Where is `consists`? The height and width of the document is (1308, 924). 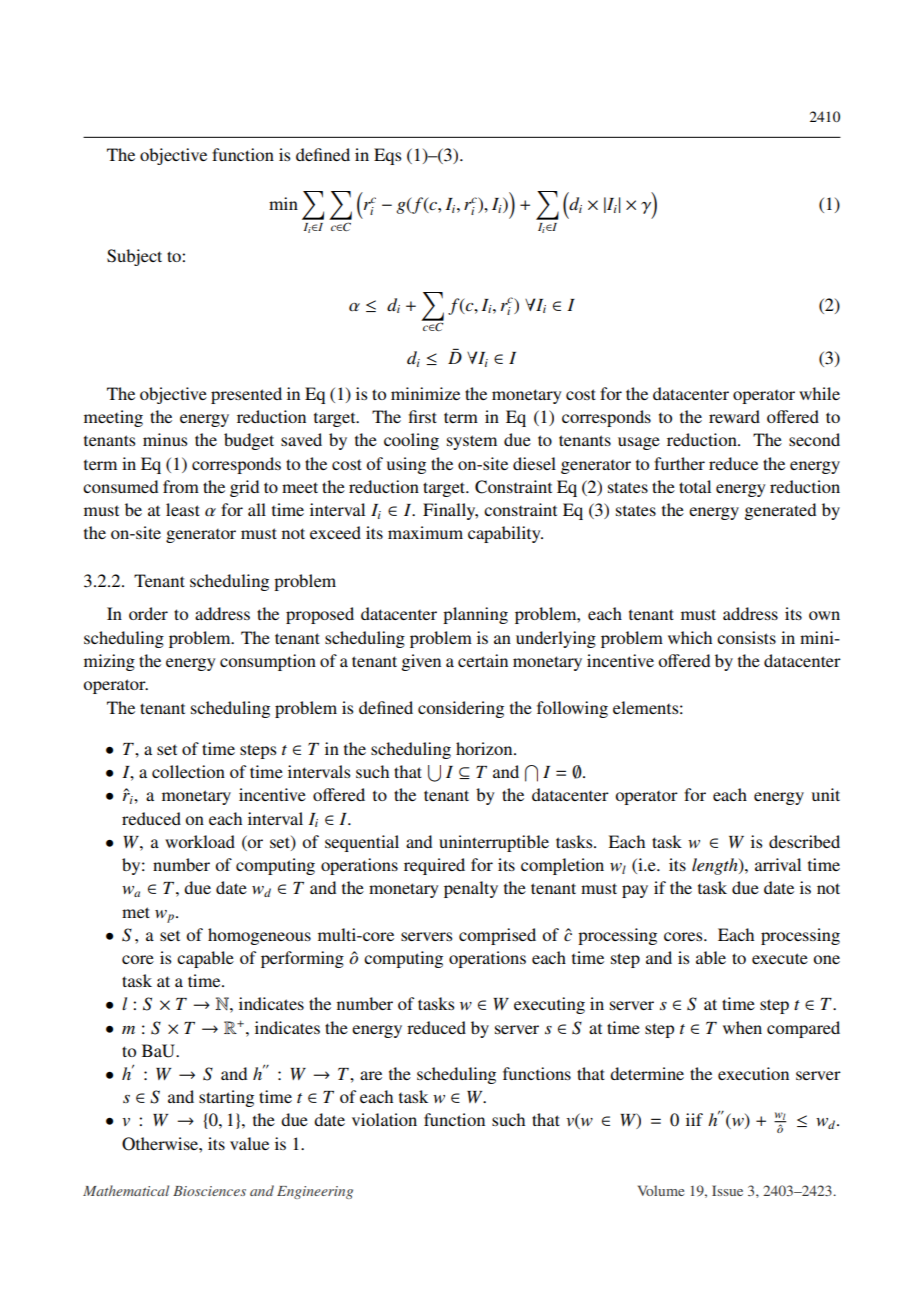
consists is located at coordinates (746, 637).
